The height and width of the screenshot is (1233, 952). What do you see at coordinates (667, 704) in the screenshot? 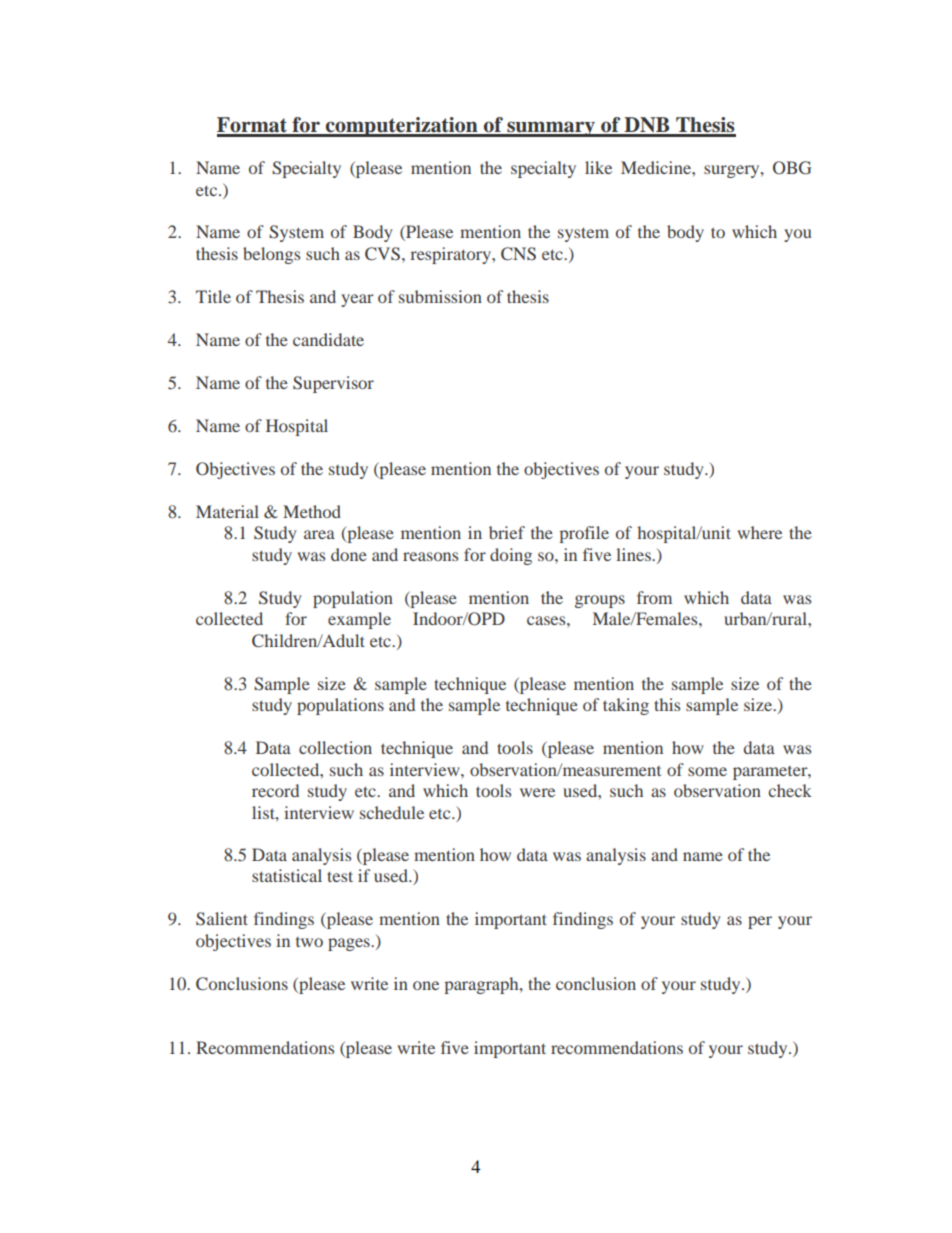
I see `this` at bounding box center [667, 704].
